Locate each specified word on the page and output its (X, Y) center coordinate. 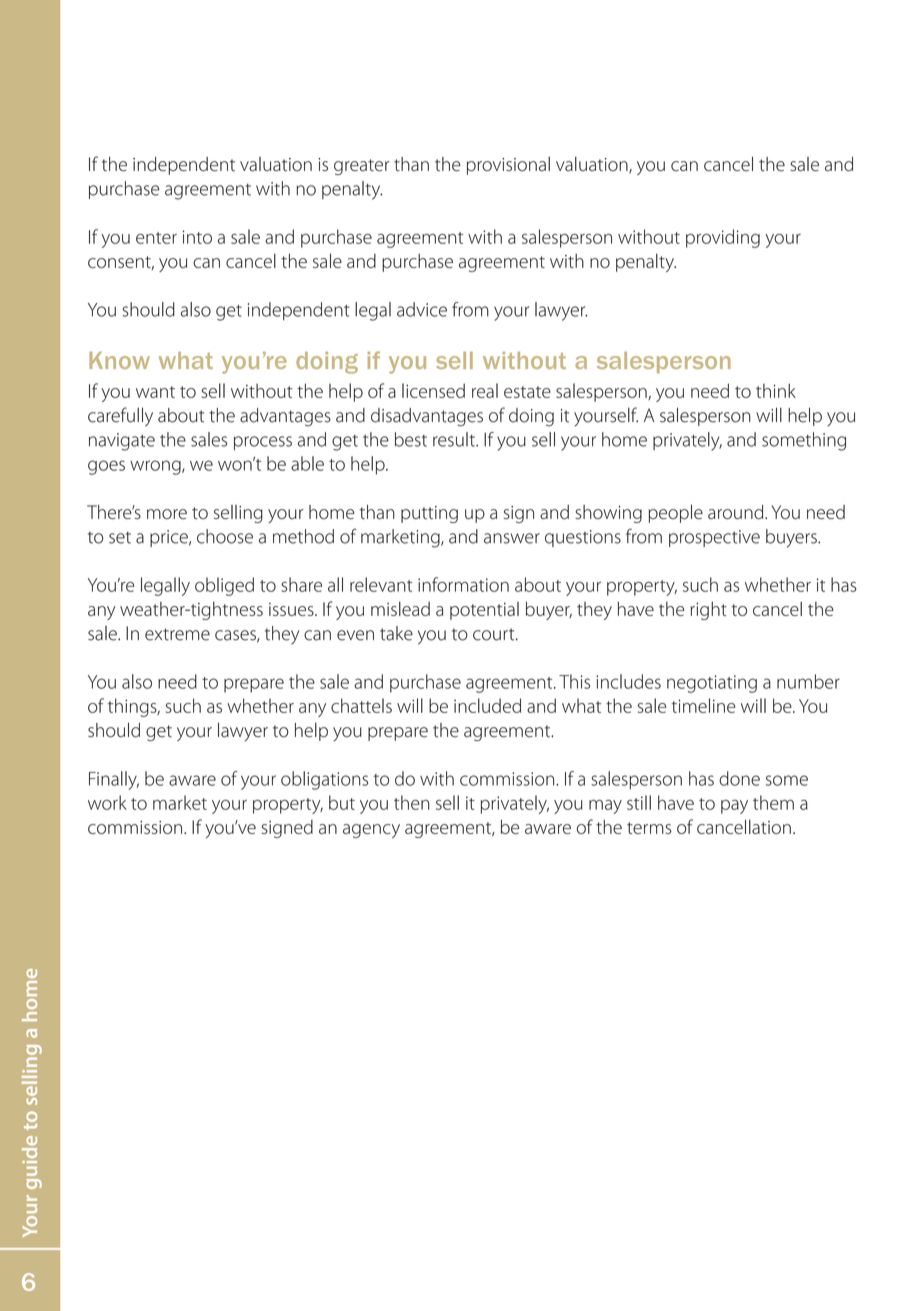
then (412, 802)
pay (734, 807)
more (167, 514)
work (107, 802)
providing (723, 238)
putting (429, 514)
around (737, 512)
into (197, 237)
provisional (508, 166)
